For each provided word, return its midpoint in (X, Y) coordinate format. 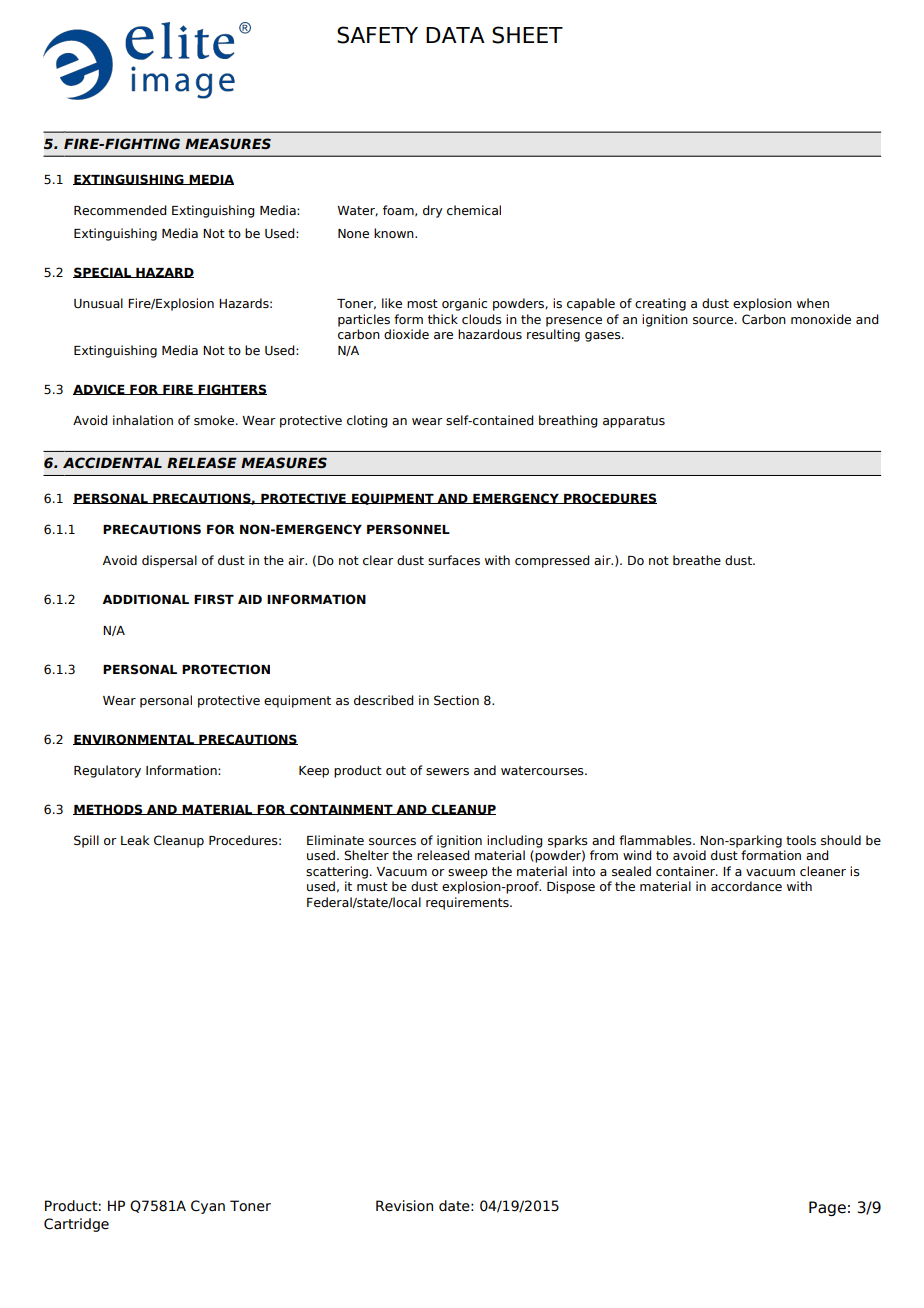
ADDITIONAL (145, 599)
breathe (697, 560)
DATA (455, 35)
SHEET (527, 35)
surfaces (454, 560)
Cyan (208, 1207)
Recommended (120, 210)
